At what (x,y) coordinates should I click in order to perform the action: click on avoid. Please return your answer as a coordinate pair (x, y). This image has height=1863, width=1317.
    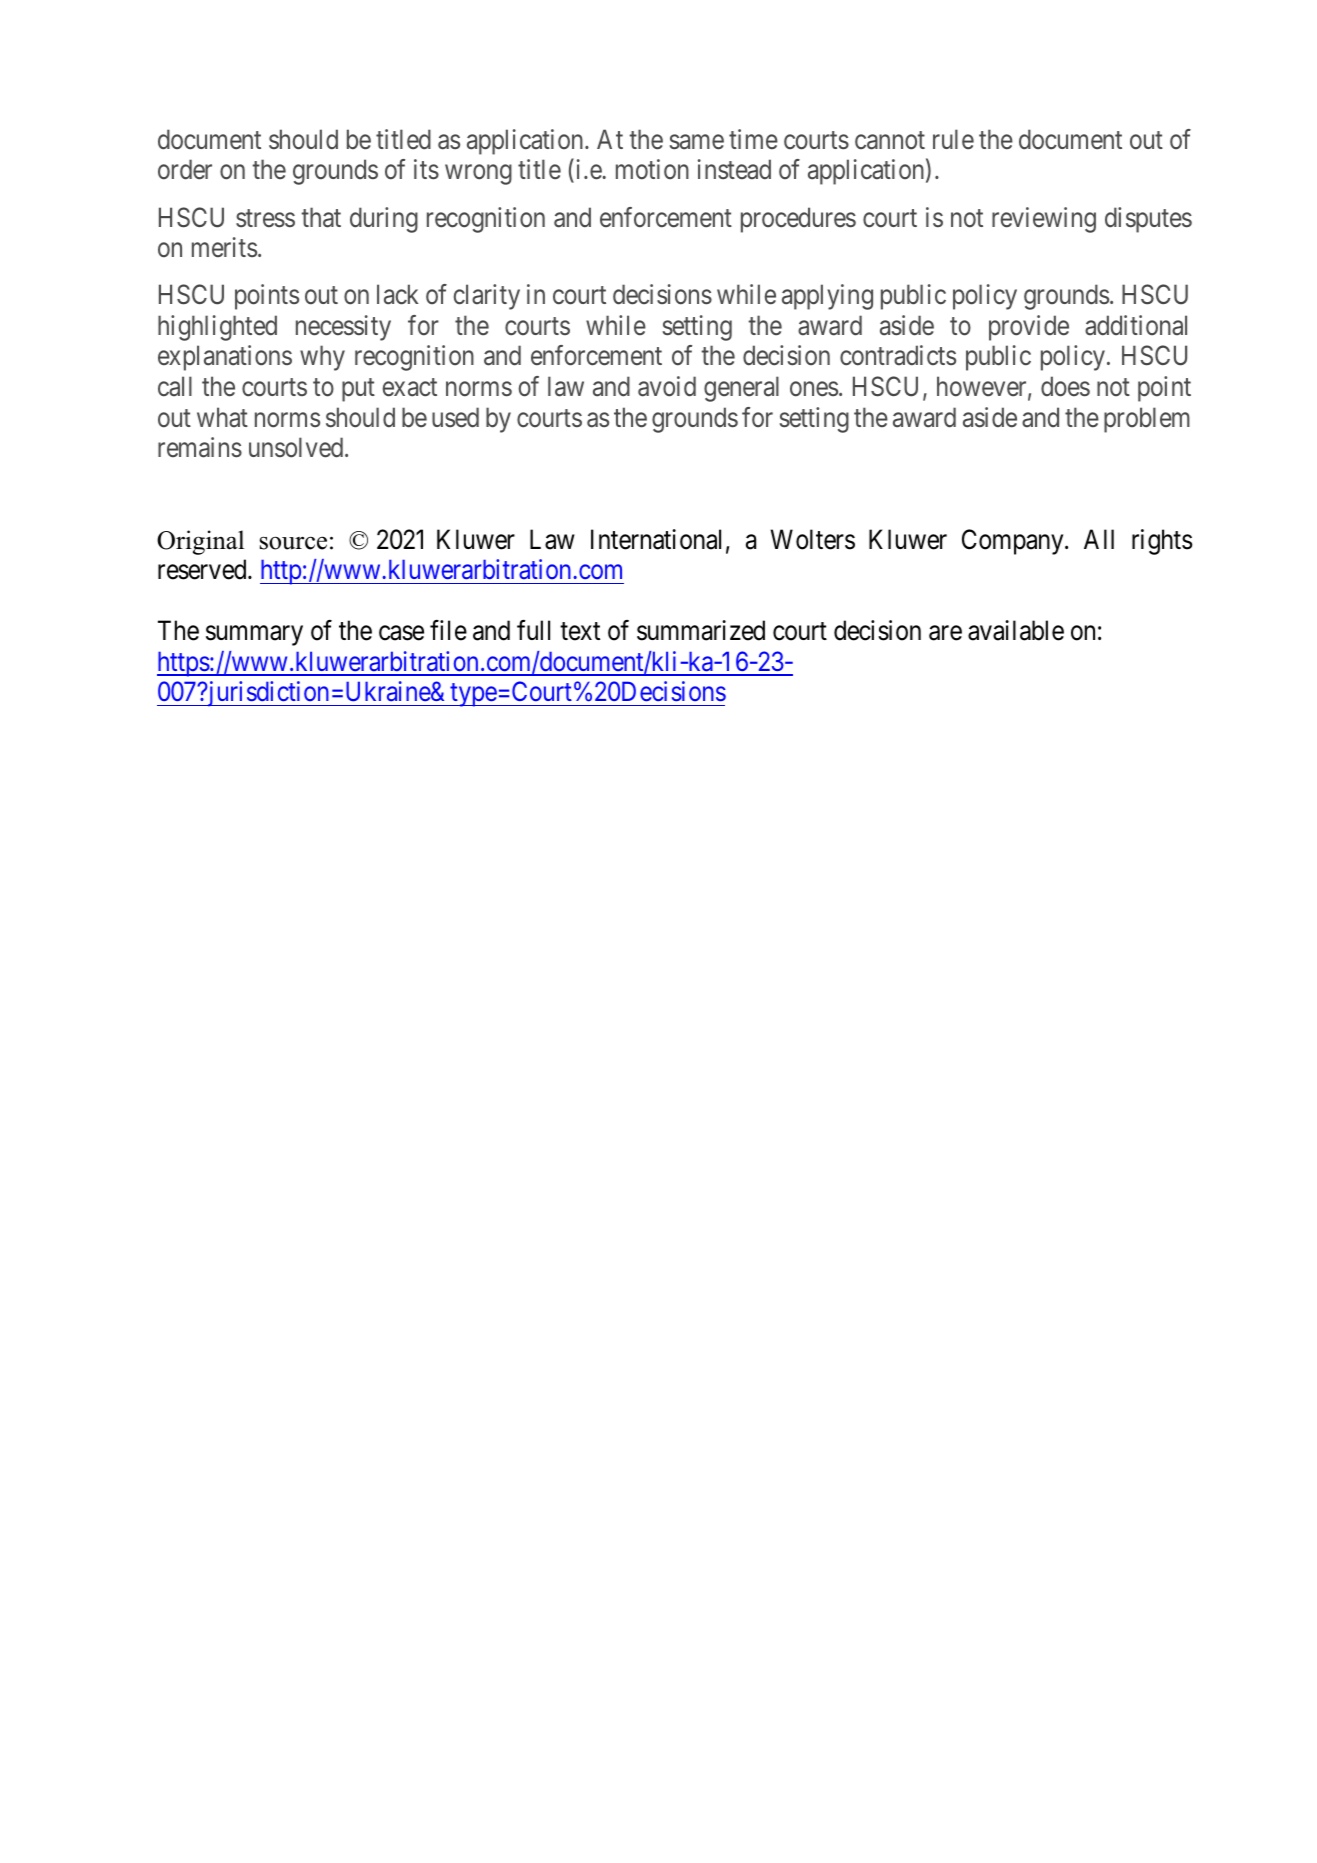
    Looking at the image, I should click on (667, 386).
